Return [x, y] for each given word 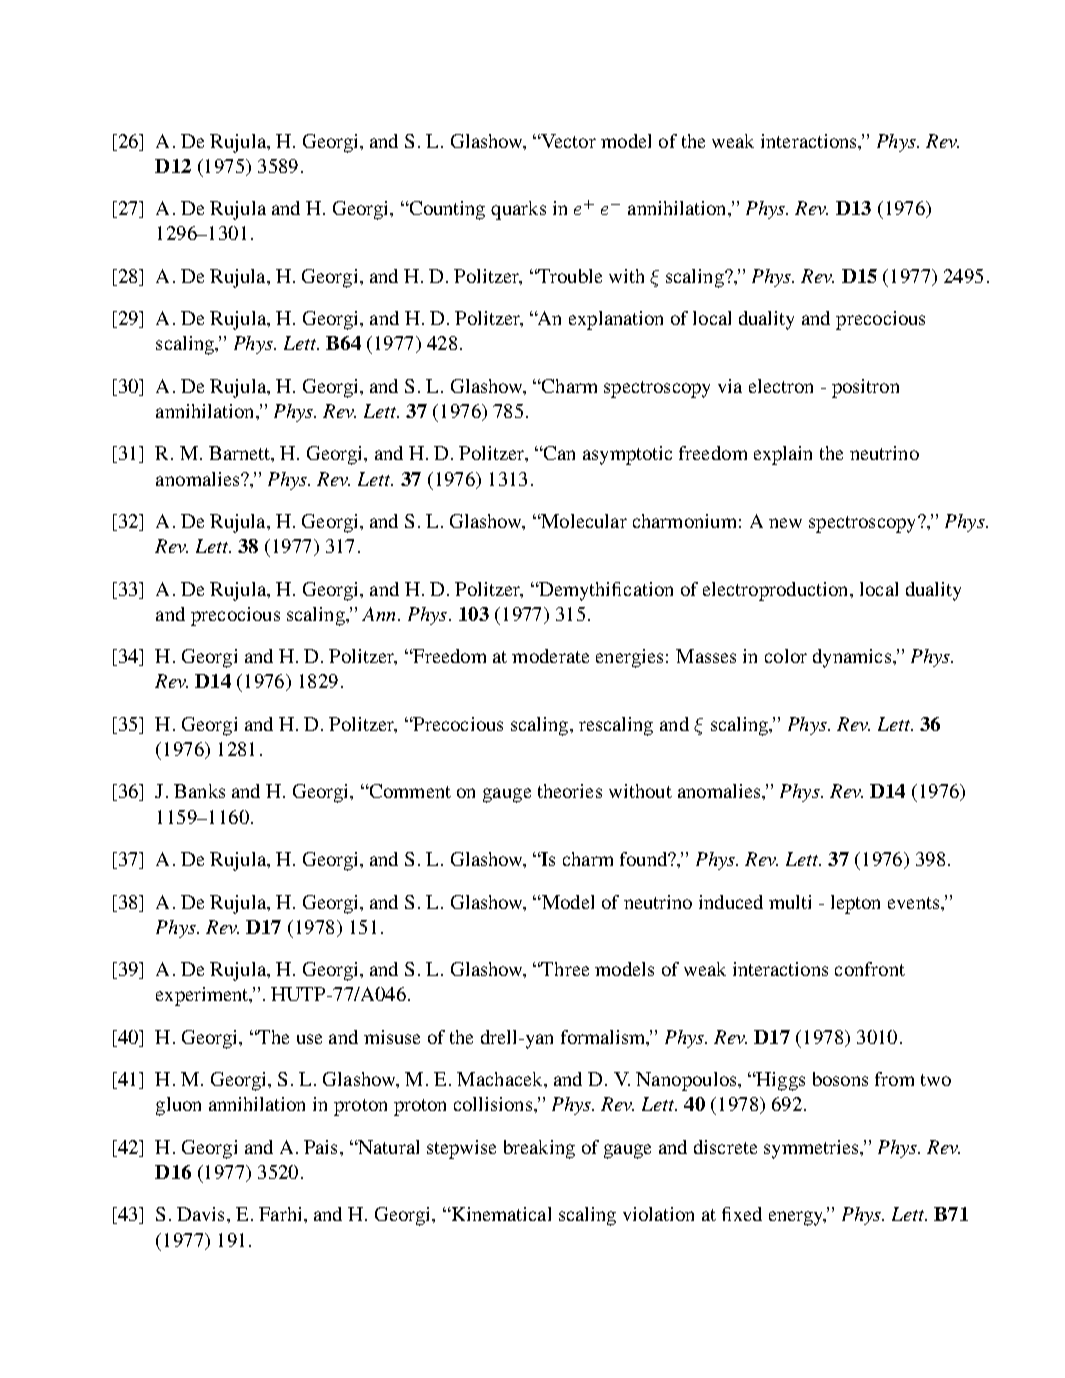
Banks [199, 791]
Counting [446, 210]
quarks [518, 210]
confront [870, 969]
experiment [203, 996]
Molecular [583, 521]
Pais [320, 1147]
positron [865, 388]
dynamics [852, 658]
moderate [550, 656]
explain [783, 455]
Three [564, 969]
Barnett [240, 453]
